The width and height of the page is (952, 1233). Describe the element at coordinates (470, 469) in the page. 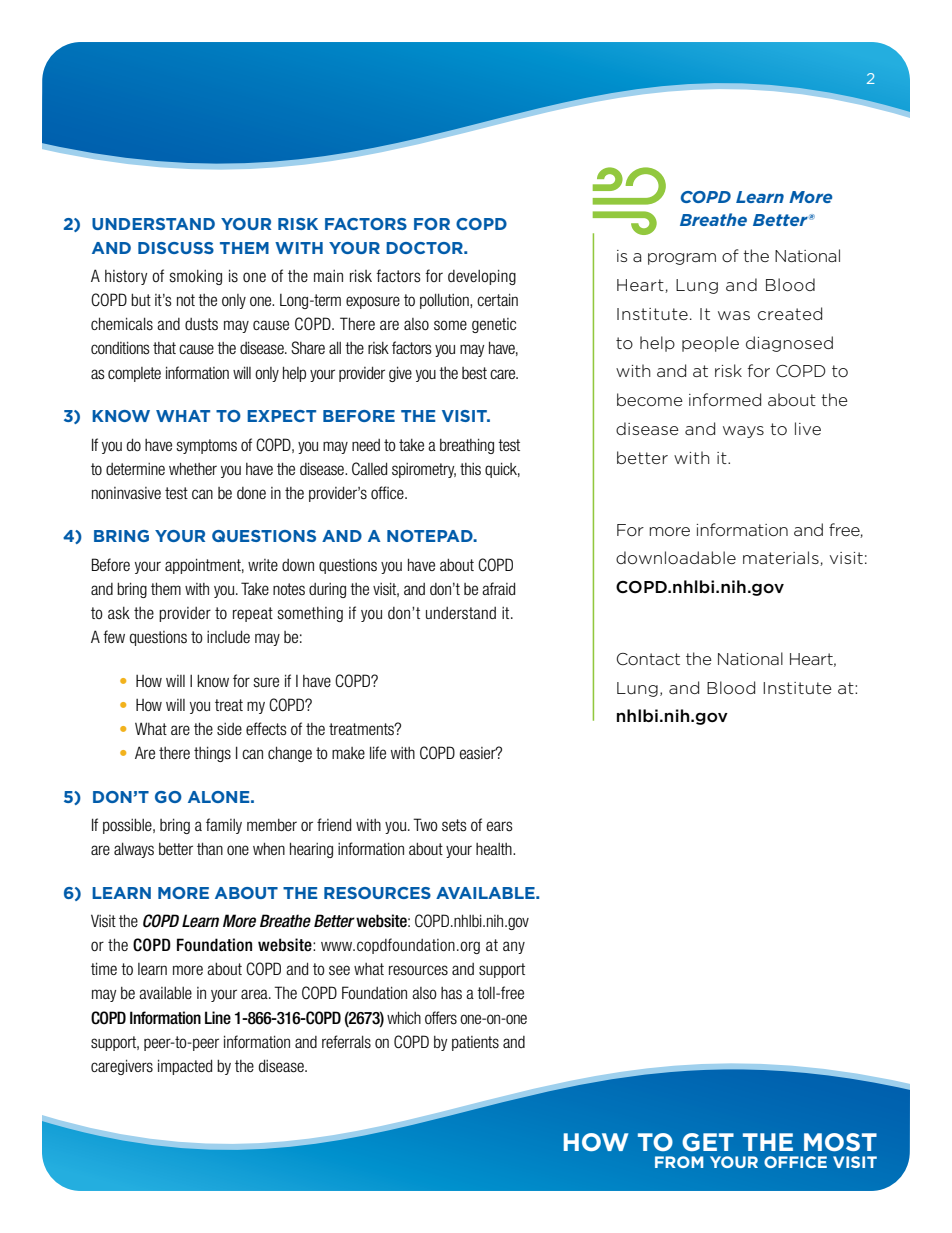

I see `this` at that location.
